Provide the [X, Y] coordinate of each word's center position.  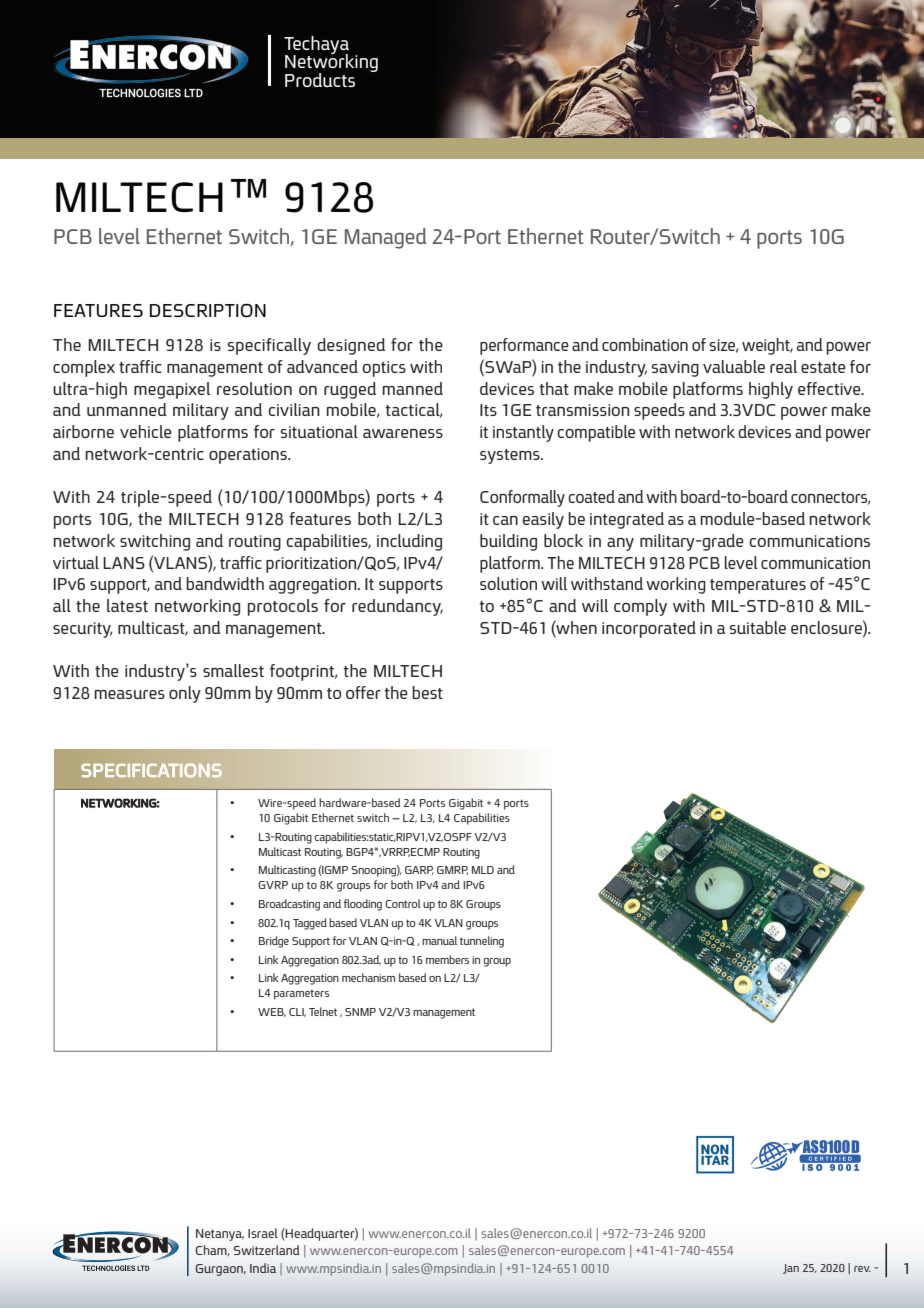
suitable [758, 627]
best [427, 692]
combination [645, 344]
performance [524, 346]
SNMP [360, 1012]
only [185, 694]
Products [320, 80]
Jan [791, 1269]
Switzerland [267, 1250]
